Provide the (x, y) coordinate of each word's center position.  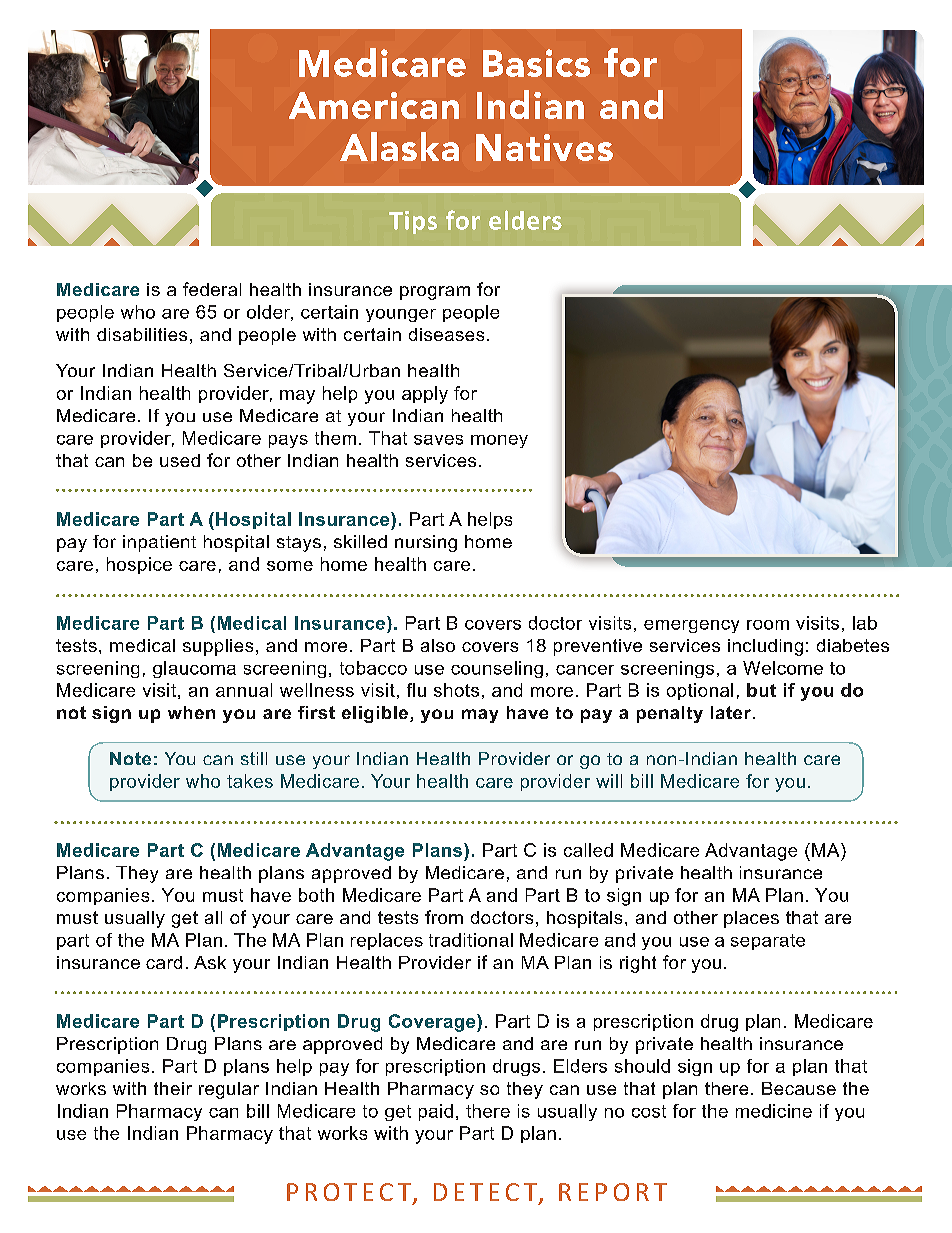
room (768, 625)
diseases (446, 334)
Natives (544, 147)
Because (799, 1088)
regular (229, 1090)
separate (768, 942)
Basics (536, 63)
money (499, 441)
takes (250, 781)
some (290, 566)
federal (212, 289)
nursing (426, 543)
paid (436, 1112)
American (374, 105)
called (588, 850)
